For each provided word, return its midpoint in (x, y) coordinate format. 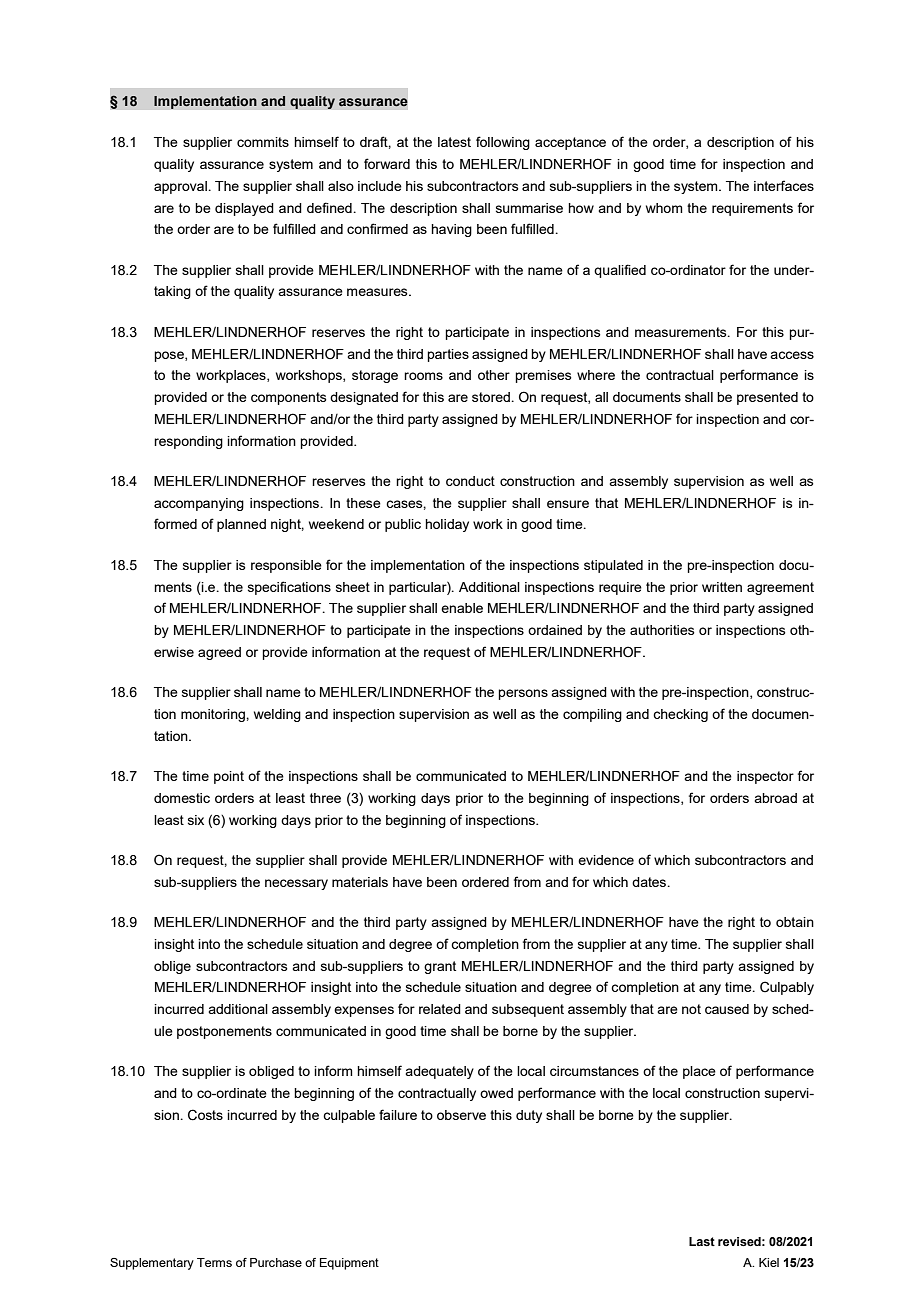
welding (277, 715)
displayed (244, 209)
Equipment (349, 1264)
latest (454, 142)
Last (702, 1241)
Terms (214, 1262)
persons (523, 694)
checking (680, 715)
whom (664, 208)
